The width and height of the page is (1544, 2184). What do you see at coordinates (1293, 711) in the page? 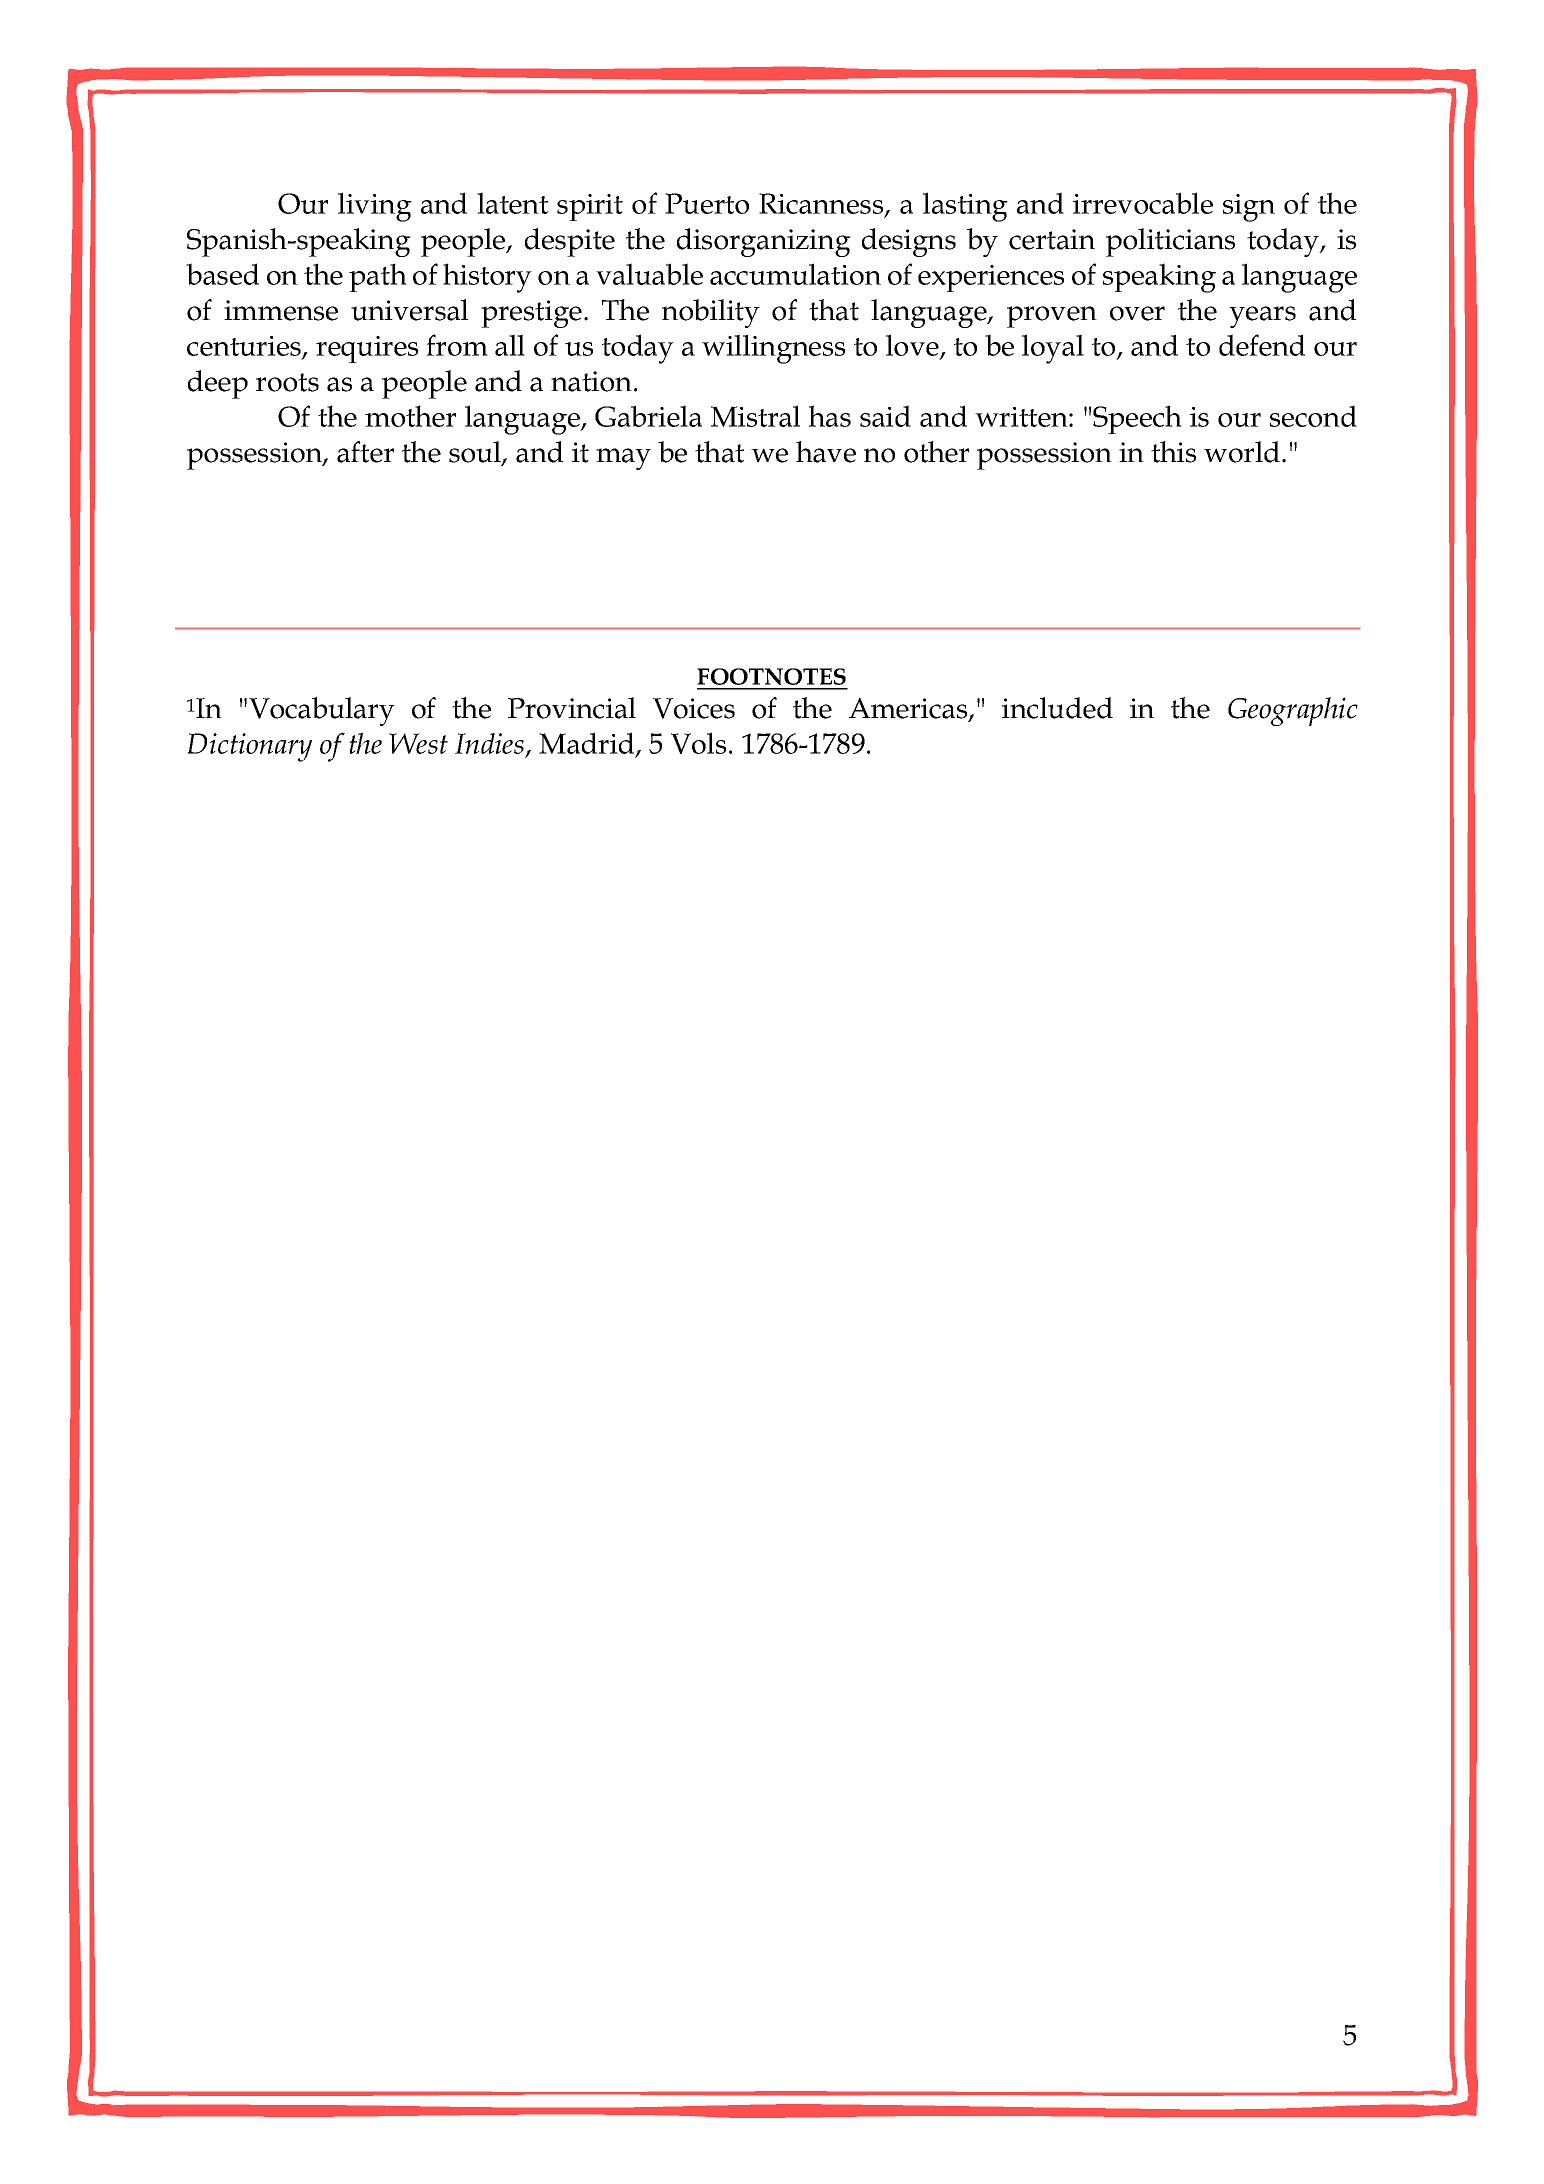
I see `Geographic` at bounding box center [1293, 711].
